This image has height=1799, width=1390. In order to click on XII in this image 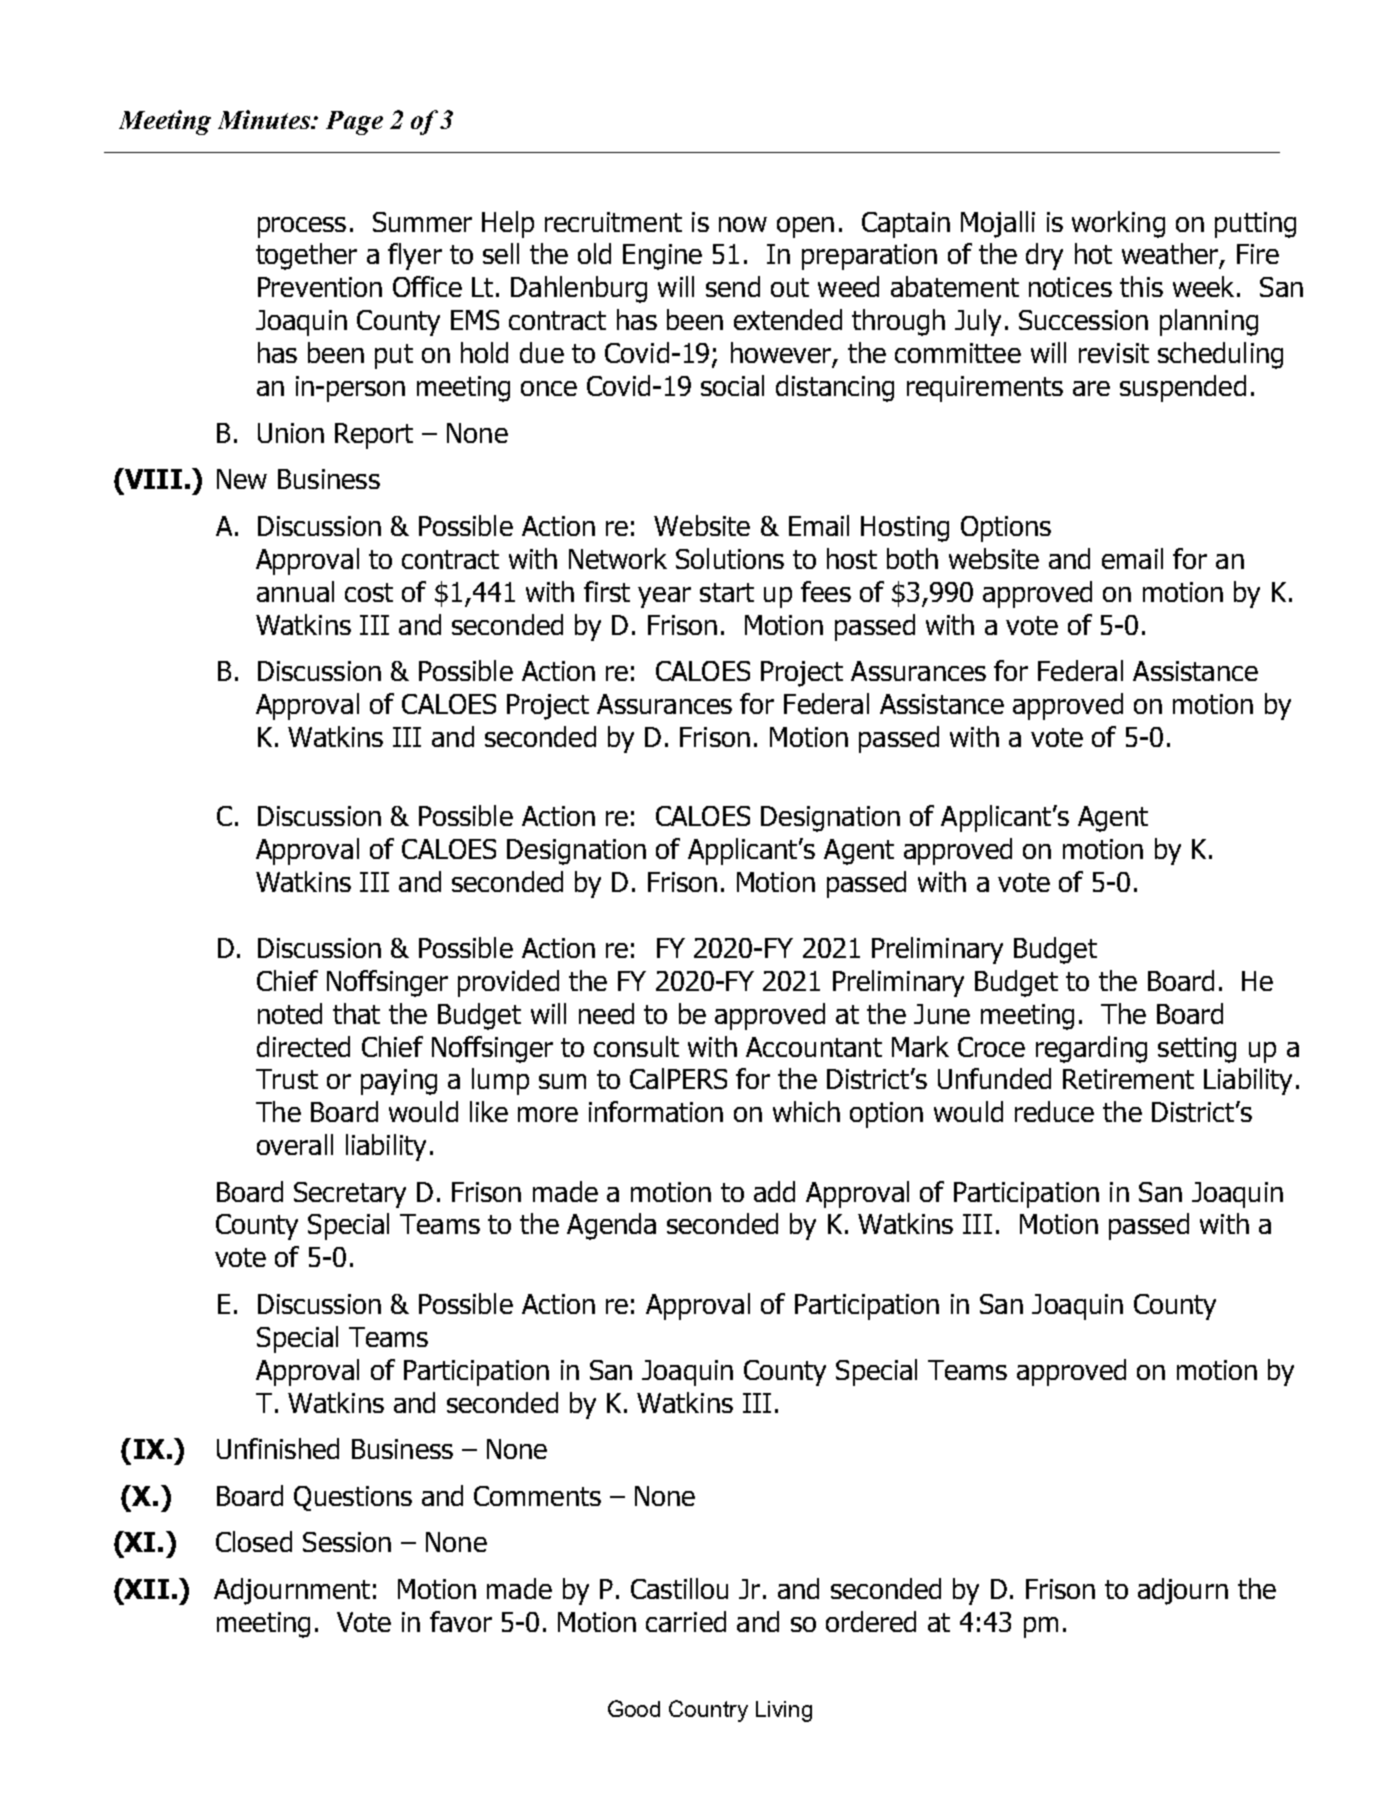, I will do `click(145, 1588)`.
